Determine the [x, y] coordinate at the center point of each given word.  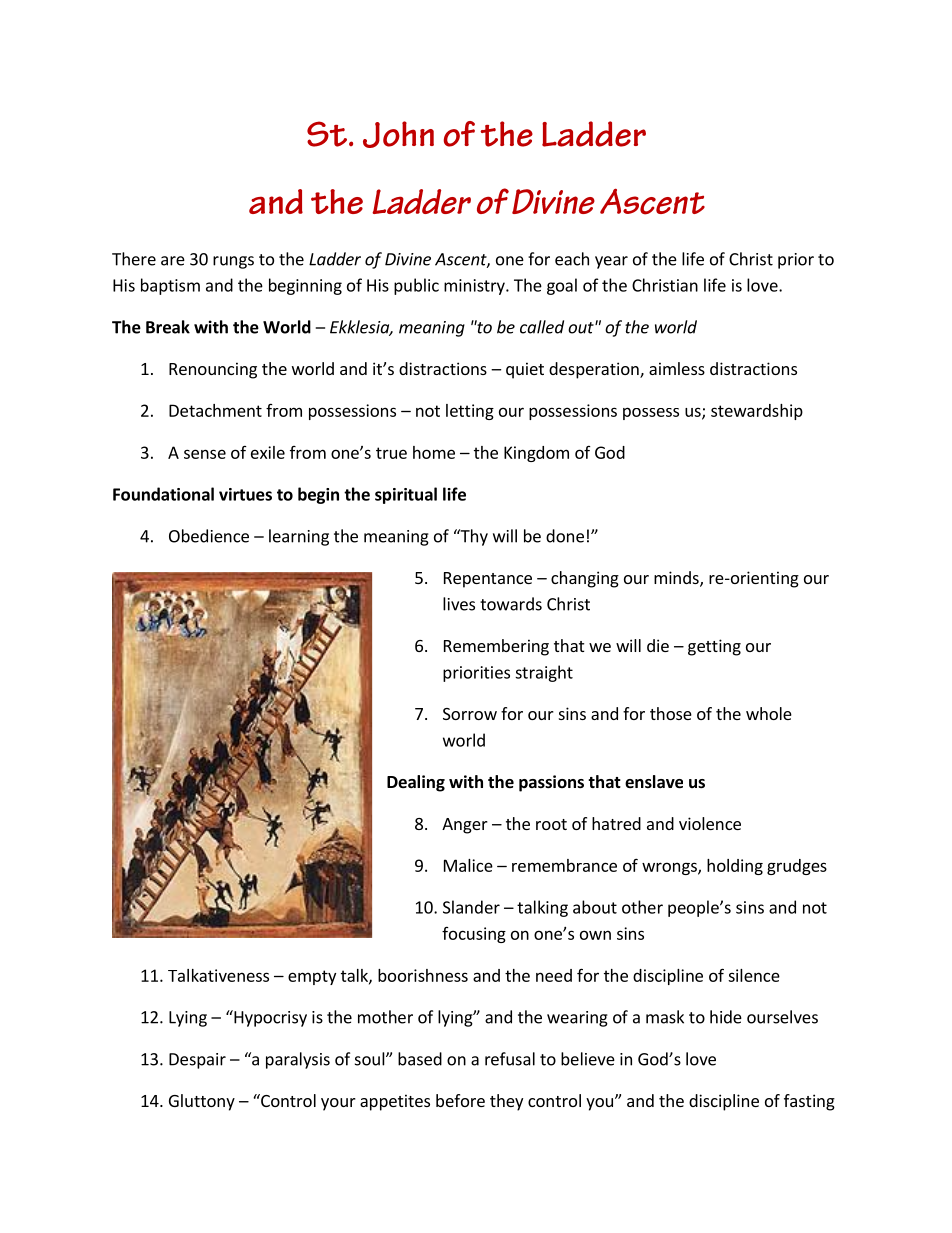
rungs [233, 262]
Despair [197, 1061]
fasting [809, 1102]
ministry [475, 287]
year [611, 262]
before [460, 1100]
